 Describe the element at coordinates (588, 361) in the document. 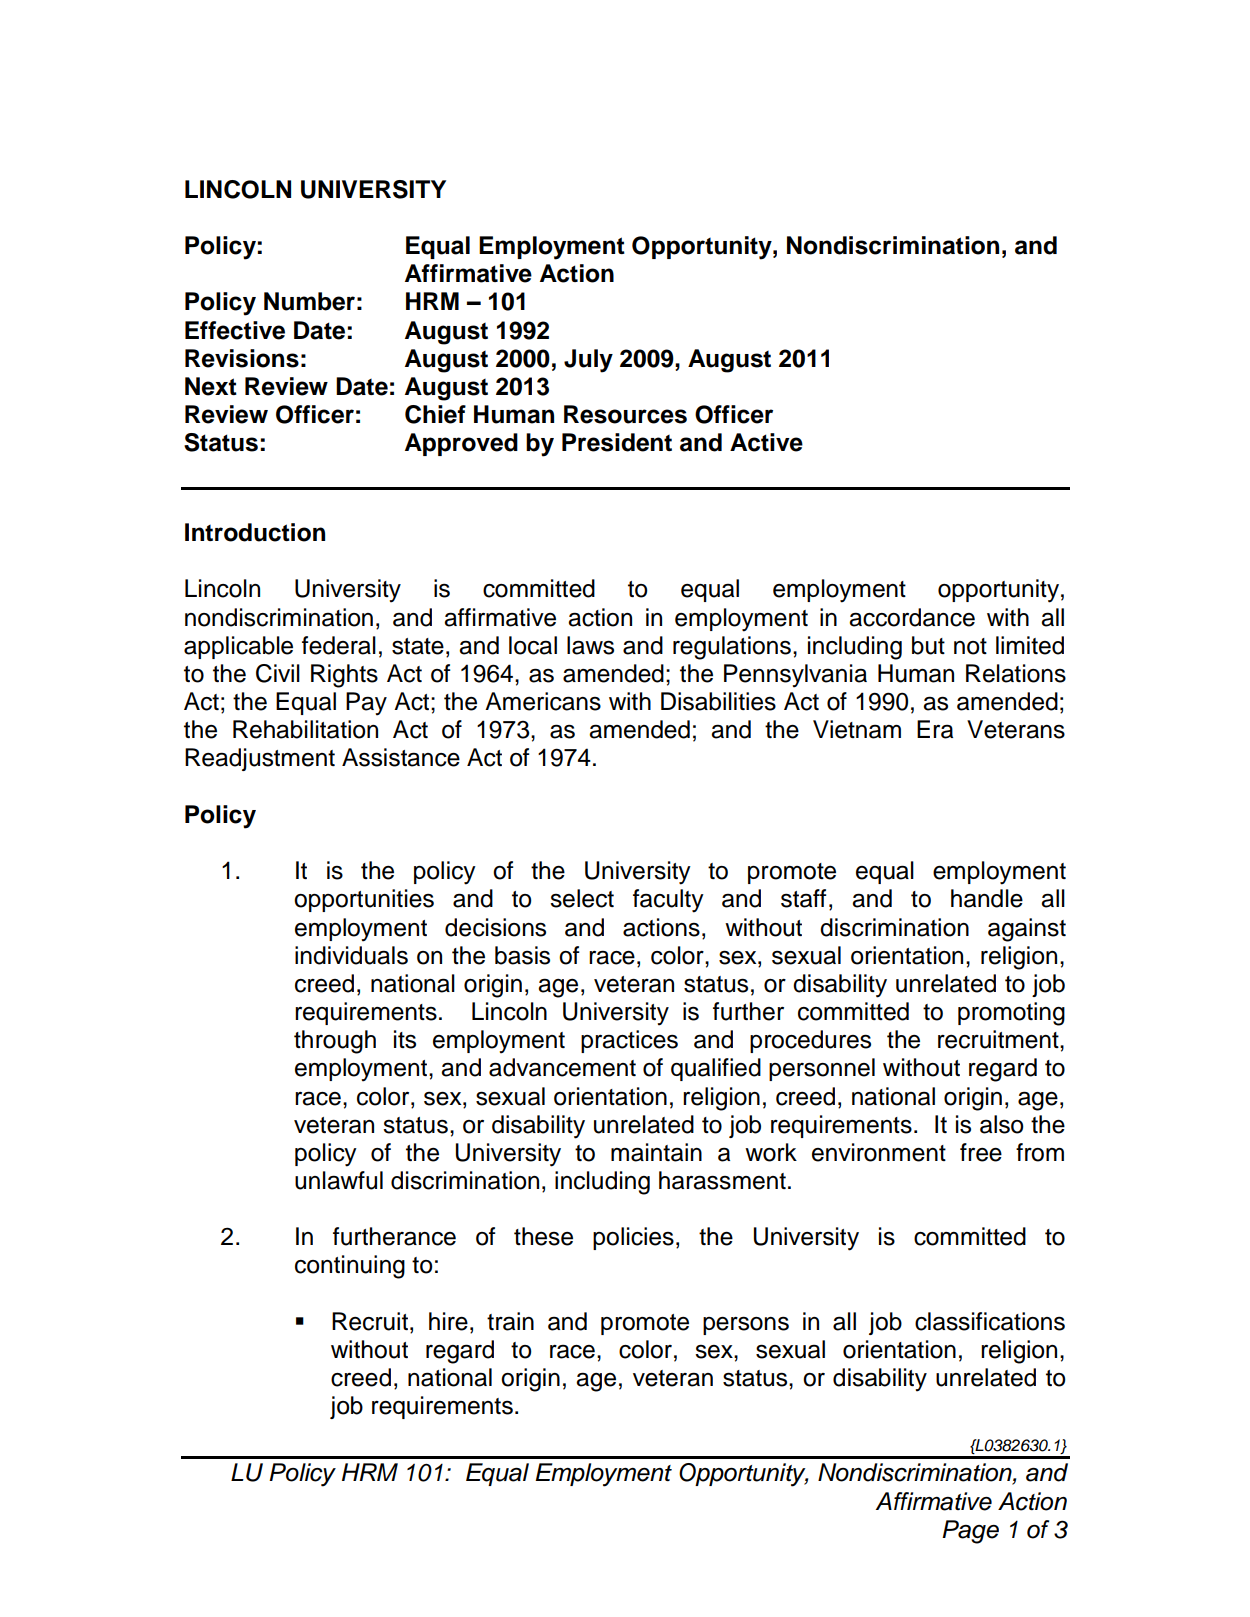

I see `July` at that location.
